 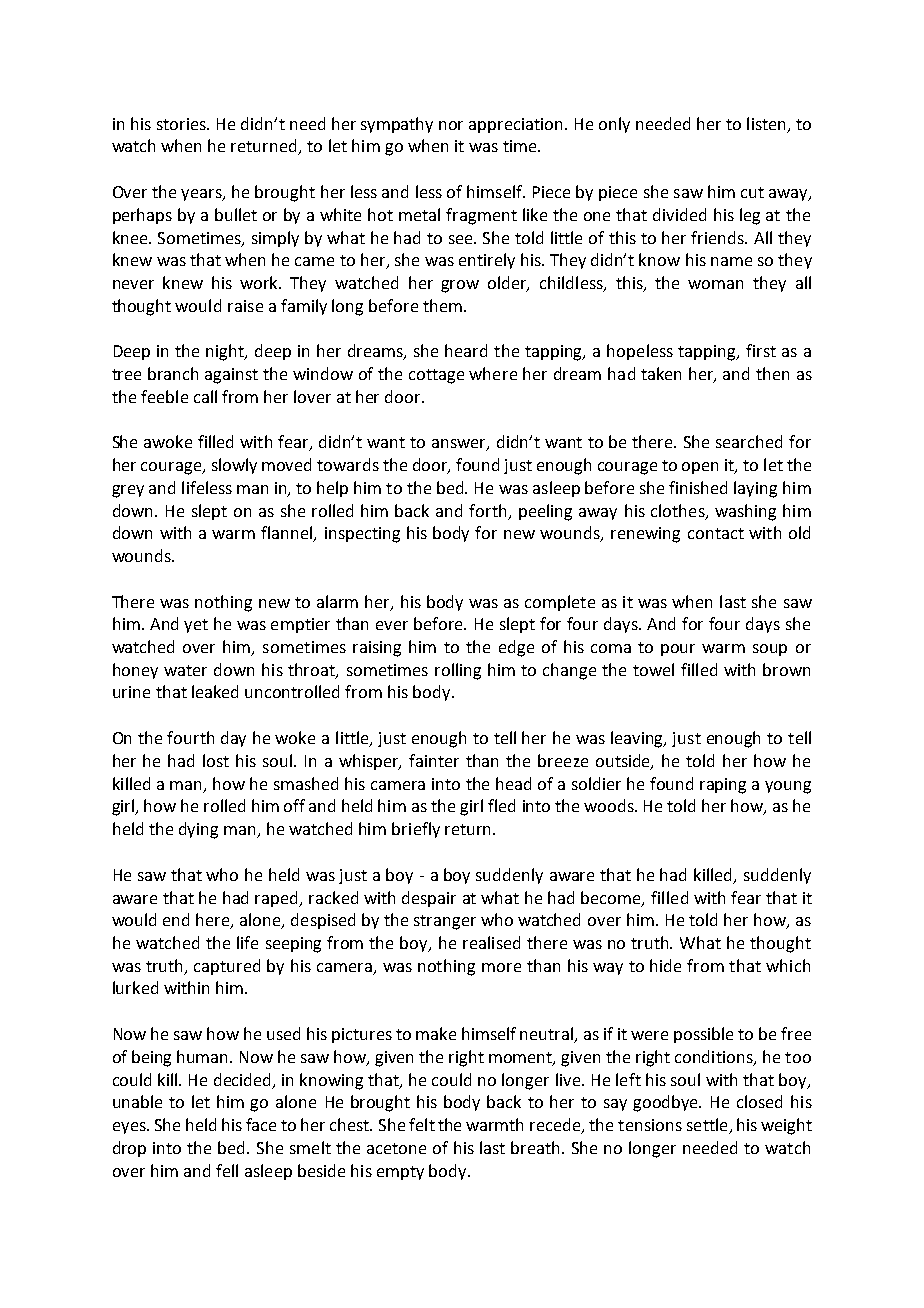 What do you see at coordinates (749, 441) in the page?
I see `searched` at bounding box center [749, 441].
